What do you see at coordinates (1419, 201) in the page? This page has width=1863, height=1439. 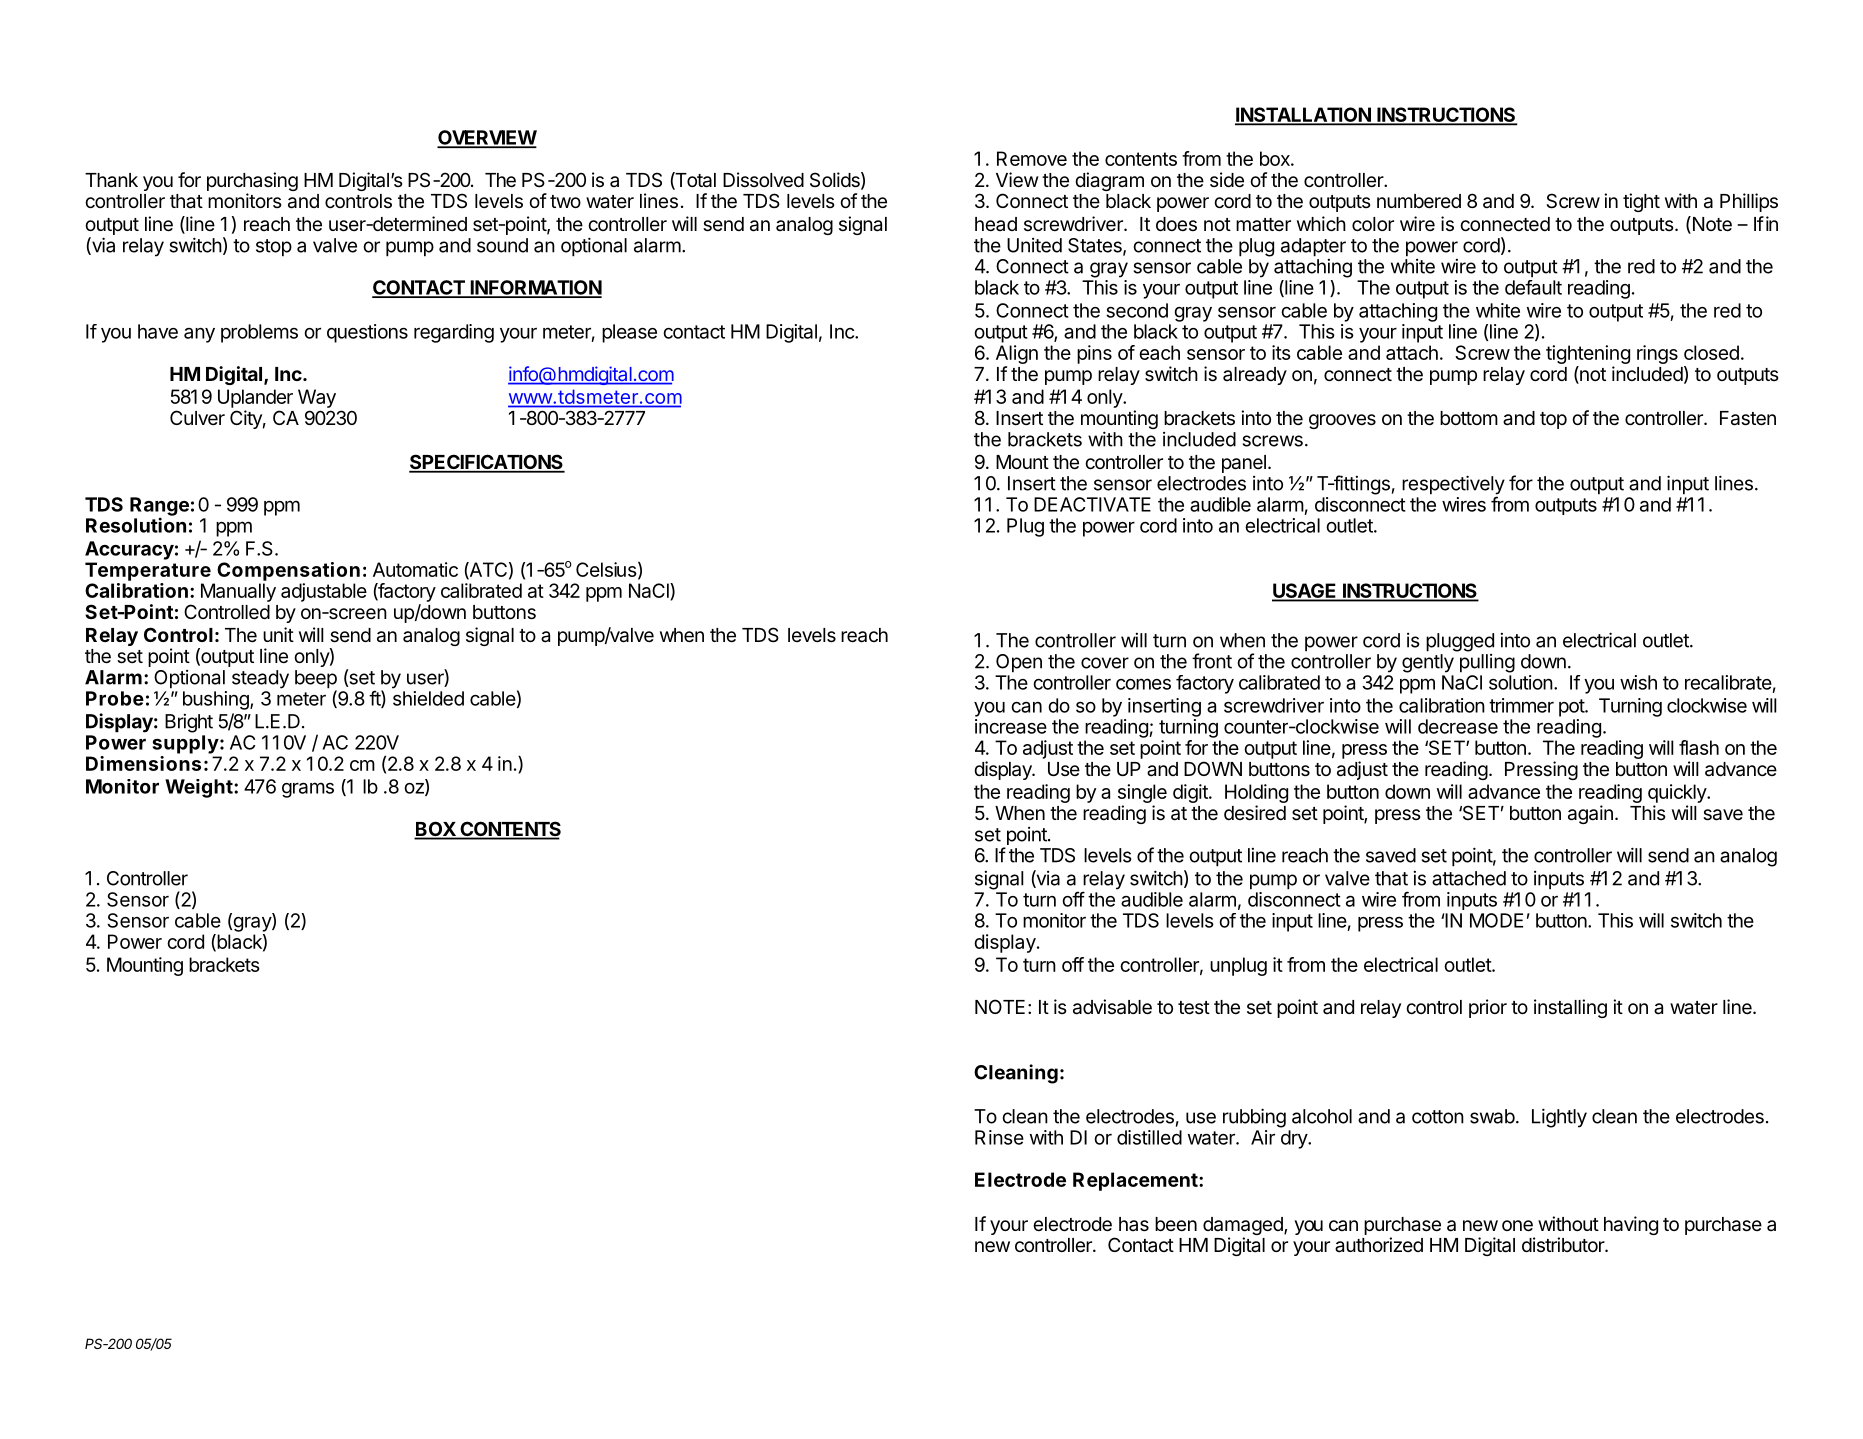 I see `numbered` at bounding box center [1419, 201].
